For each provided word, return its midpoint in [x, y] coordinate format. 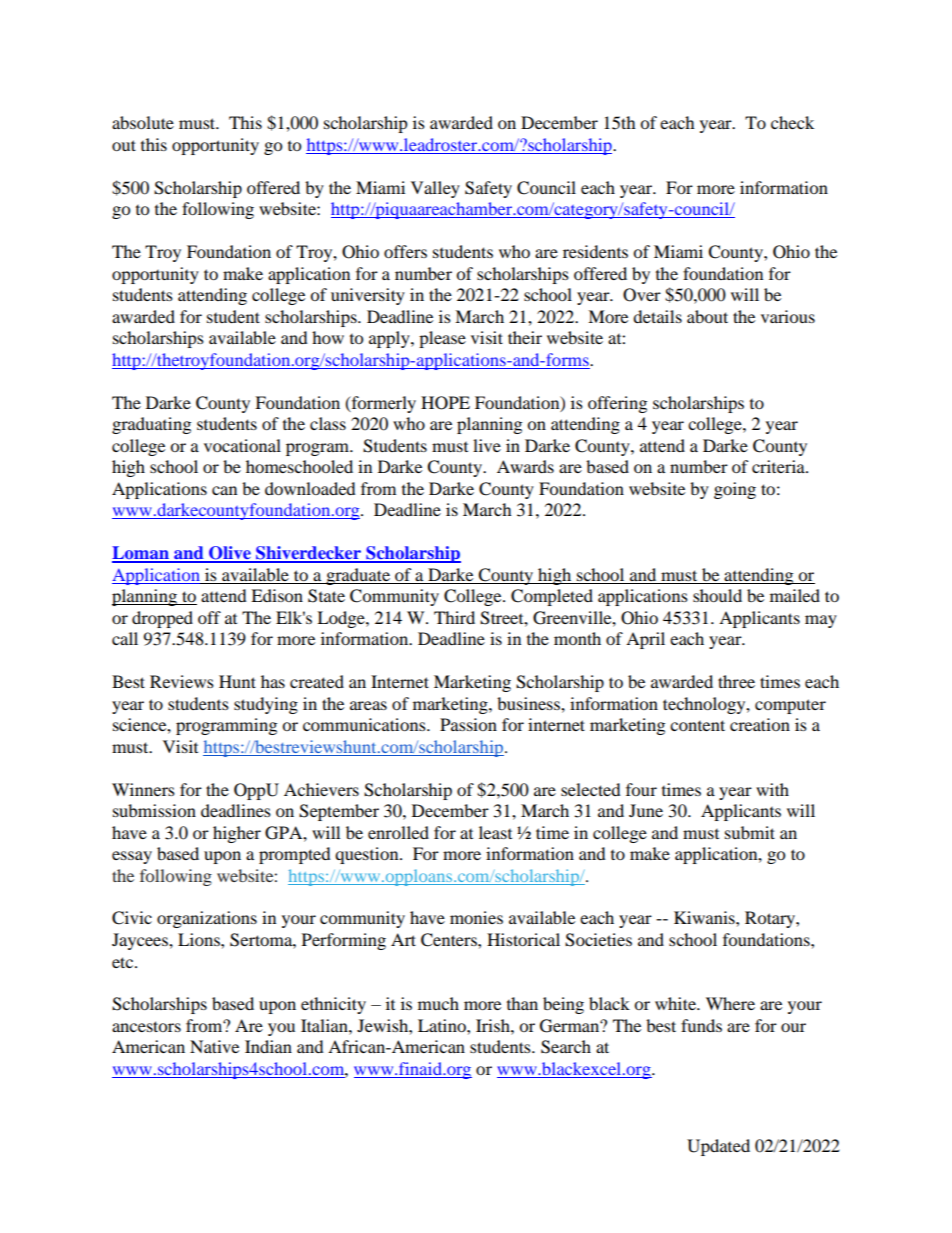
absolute [143, 122]
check [792, 122]
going [735, 490]
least [495, 832]
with [772, 789]
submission [154, 810]
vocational [242, 445]
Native [214, 1046]
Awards [525, 466]
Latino [443, 1025]
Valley [435, 189]
